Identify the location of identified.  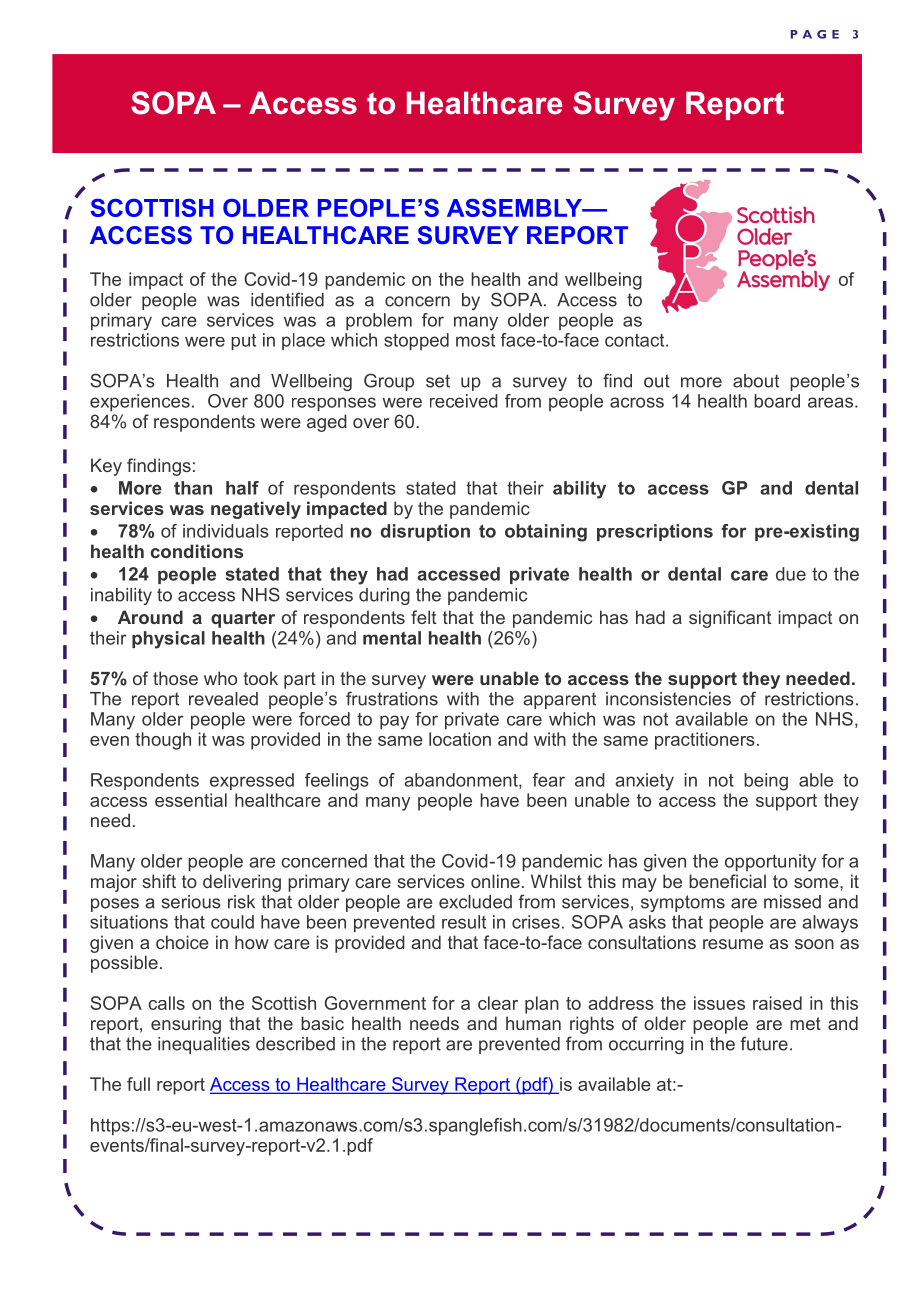
(287, 299).
